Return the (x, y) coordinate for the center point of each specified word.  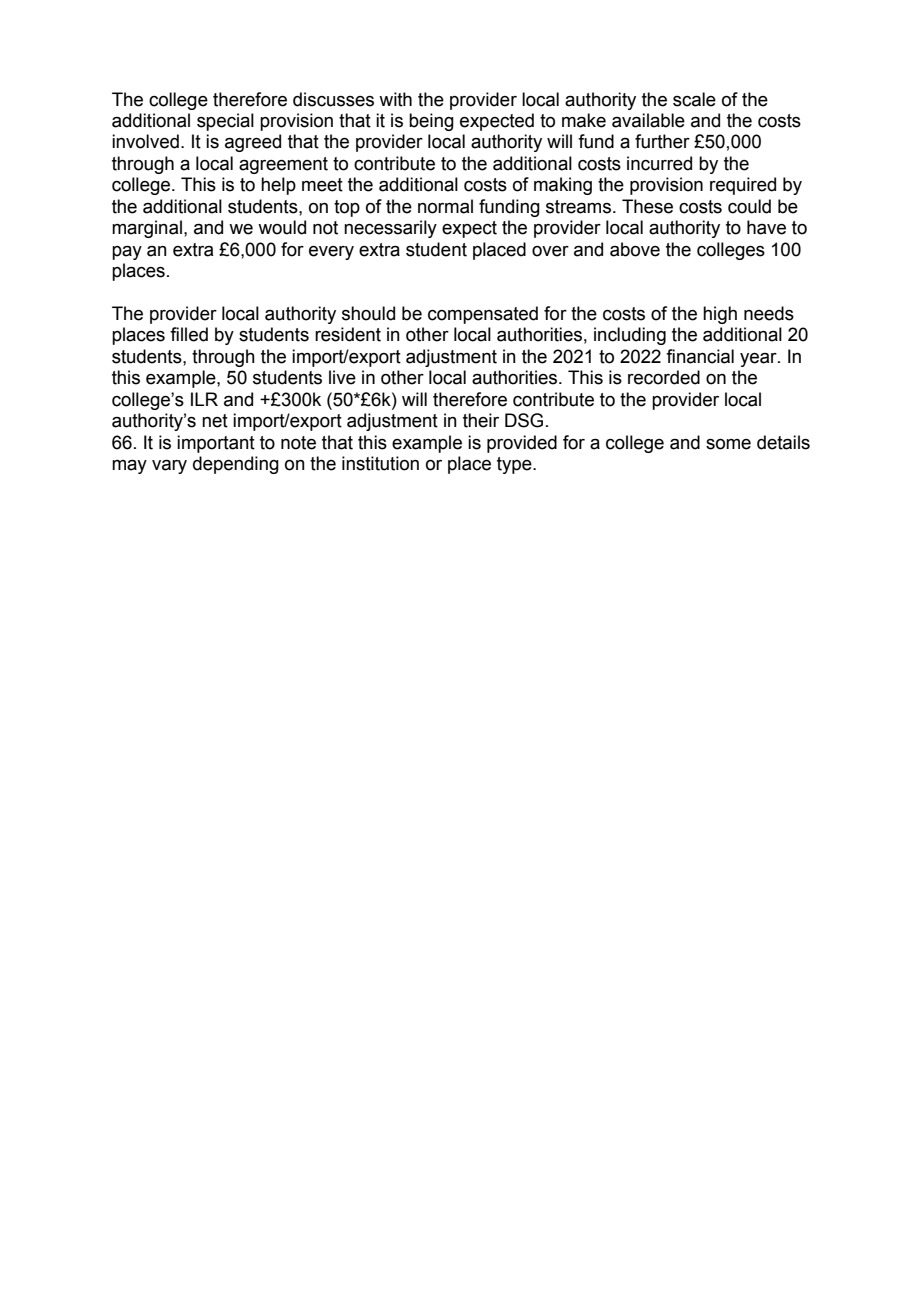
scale (694, 99)
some (728, 444)
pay (127, 253)
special (225, 122)
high (720, 315)
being (431, 122)
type (515, 465)
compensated (483, 315)
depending (236, 465)
